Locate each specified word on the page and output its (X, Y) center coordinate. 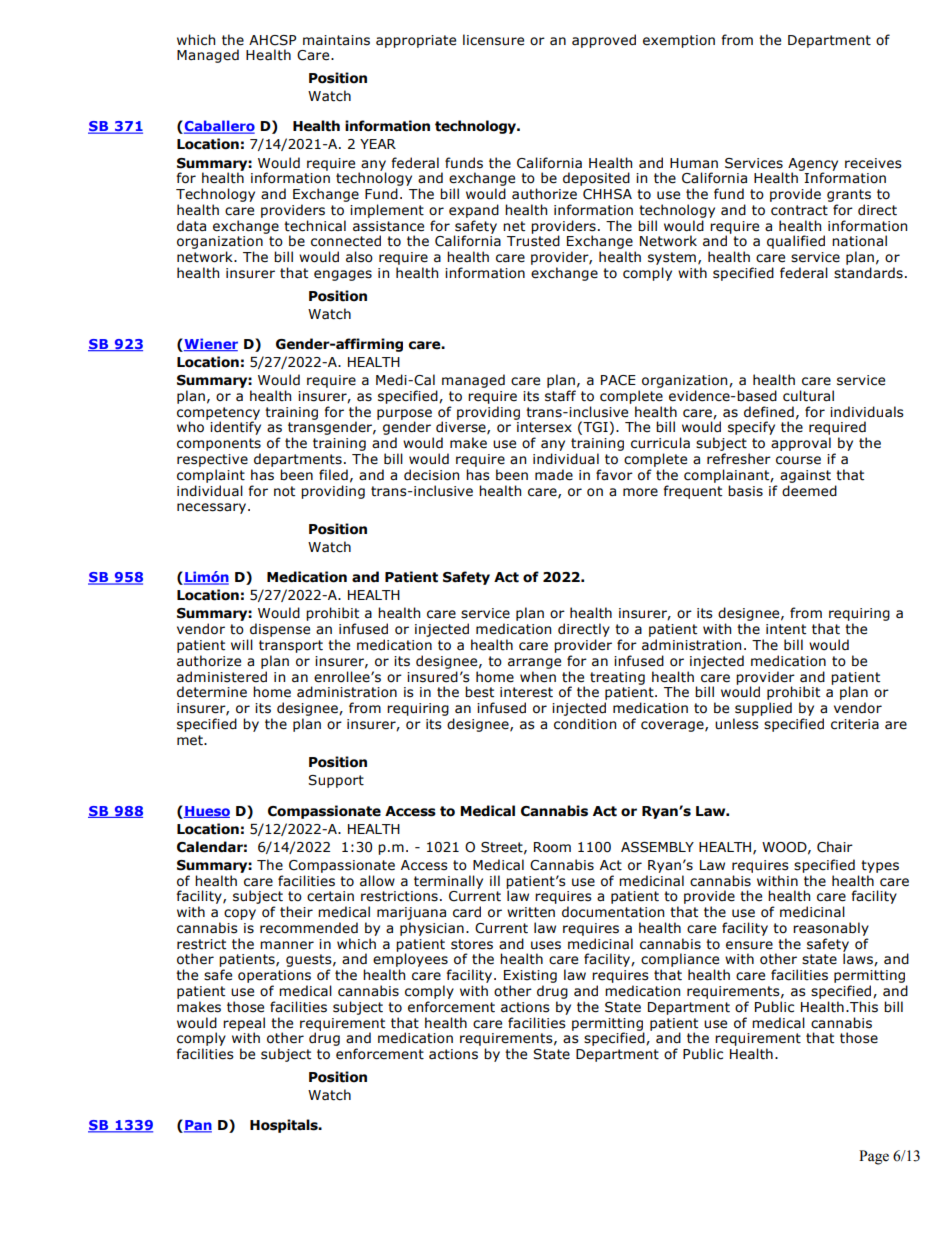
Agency (813, 165)
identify (235, 427)
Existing (530, 978)
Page (874, 1157)
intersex (544, 427)
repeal (244, 1025)
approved (604, 41)
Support (336, 781)
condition (585, 724)
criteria (855, 724)
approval (801, 444)
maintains (336, 40)
